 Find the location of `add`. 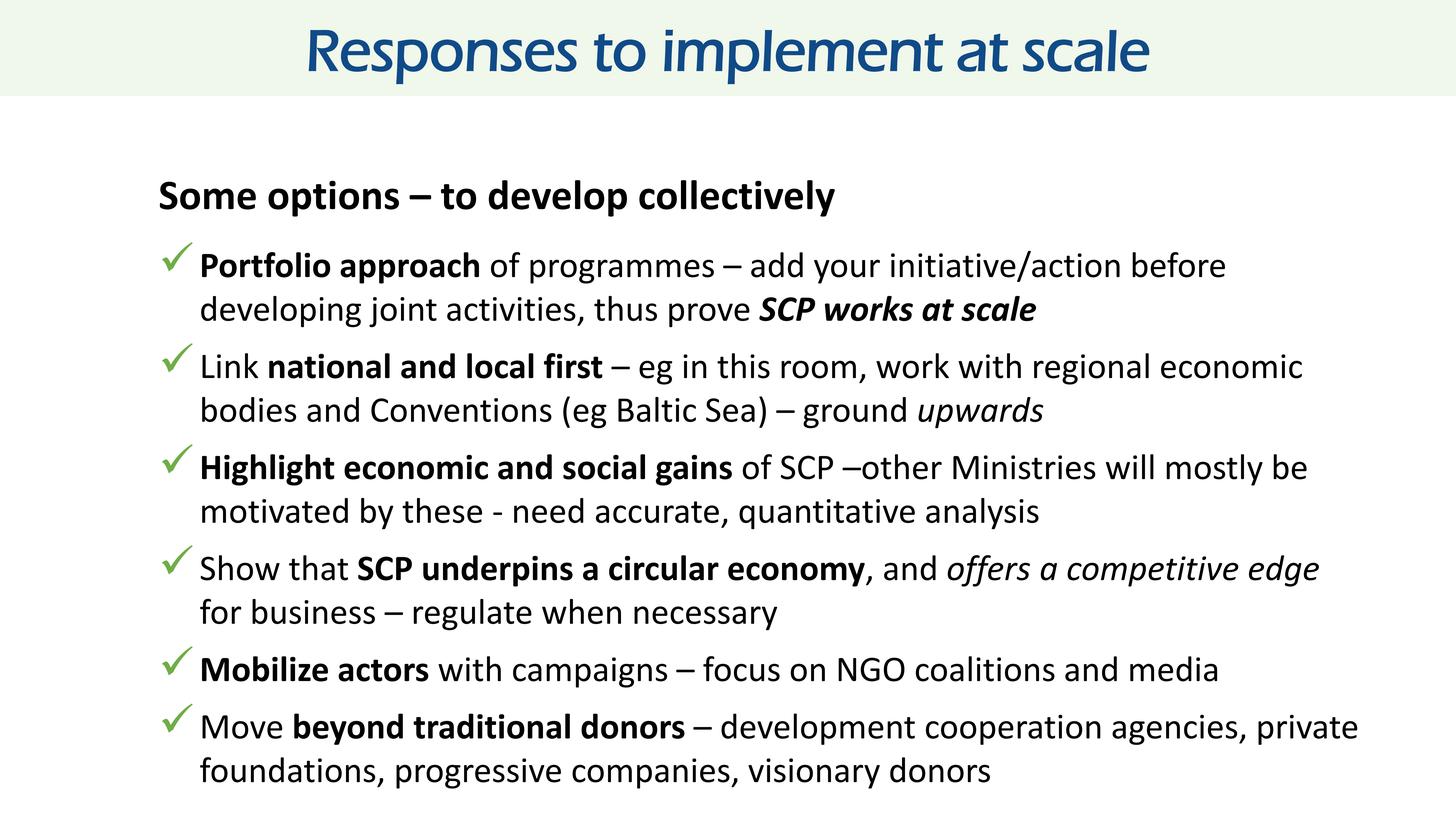

add is located at coordinates (777, 265).
